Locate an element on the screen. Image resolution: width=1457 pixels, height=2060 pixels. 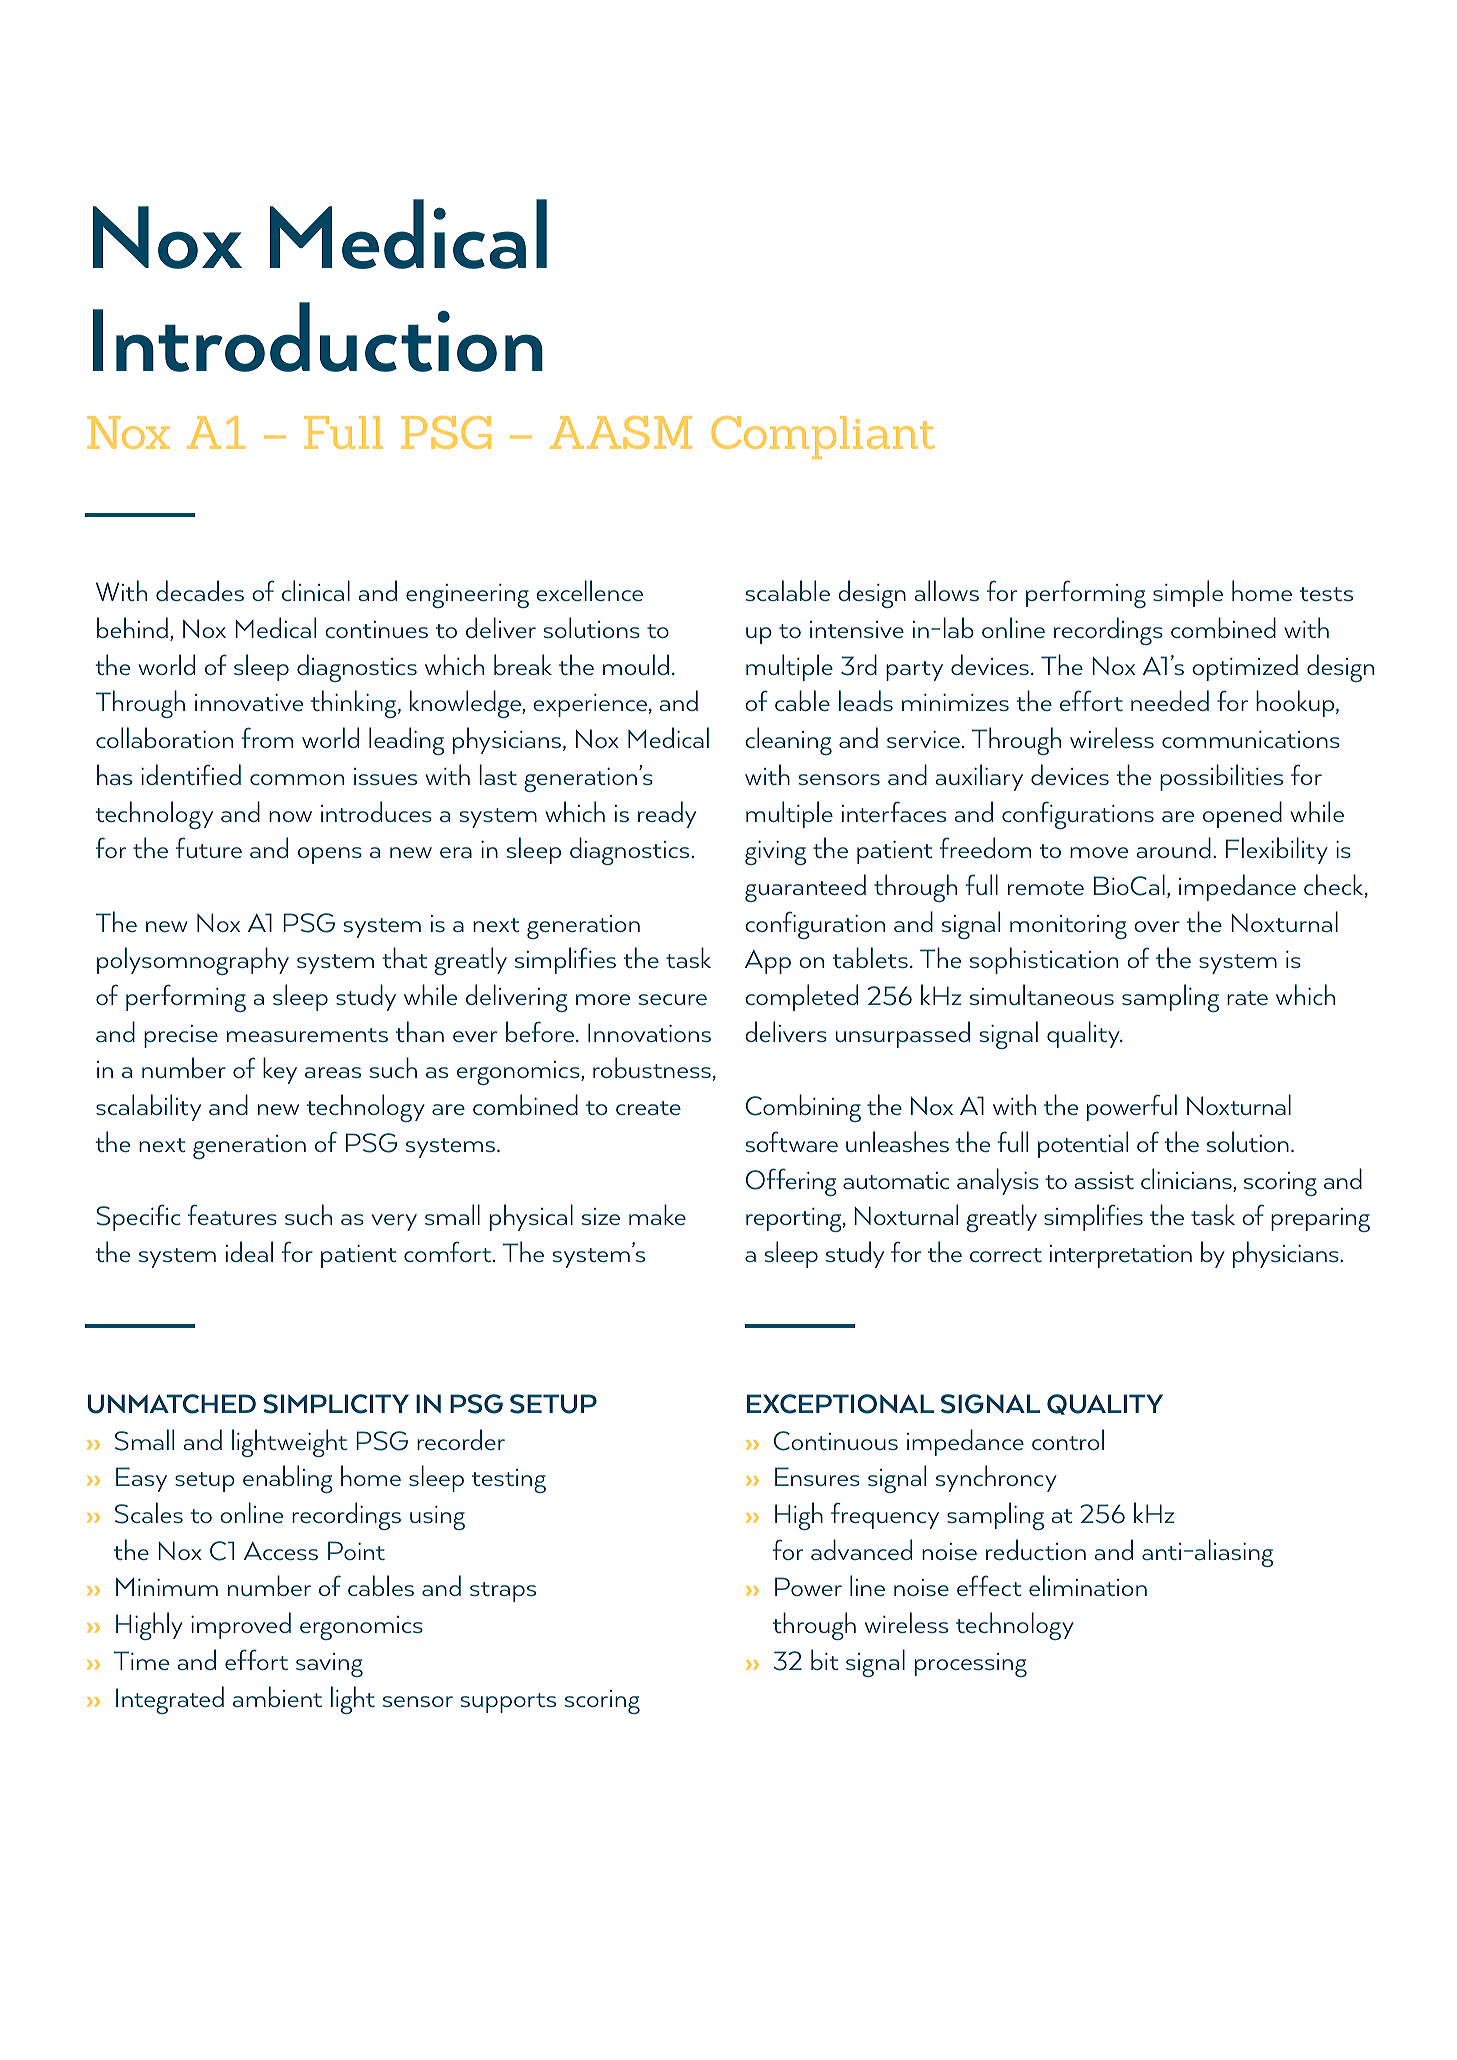
SIMPLICITY is located at coordinates (336, 1404).
